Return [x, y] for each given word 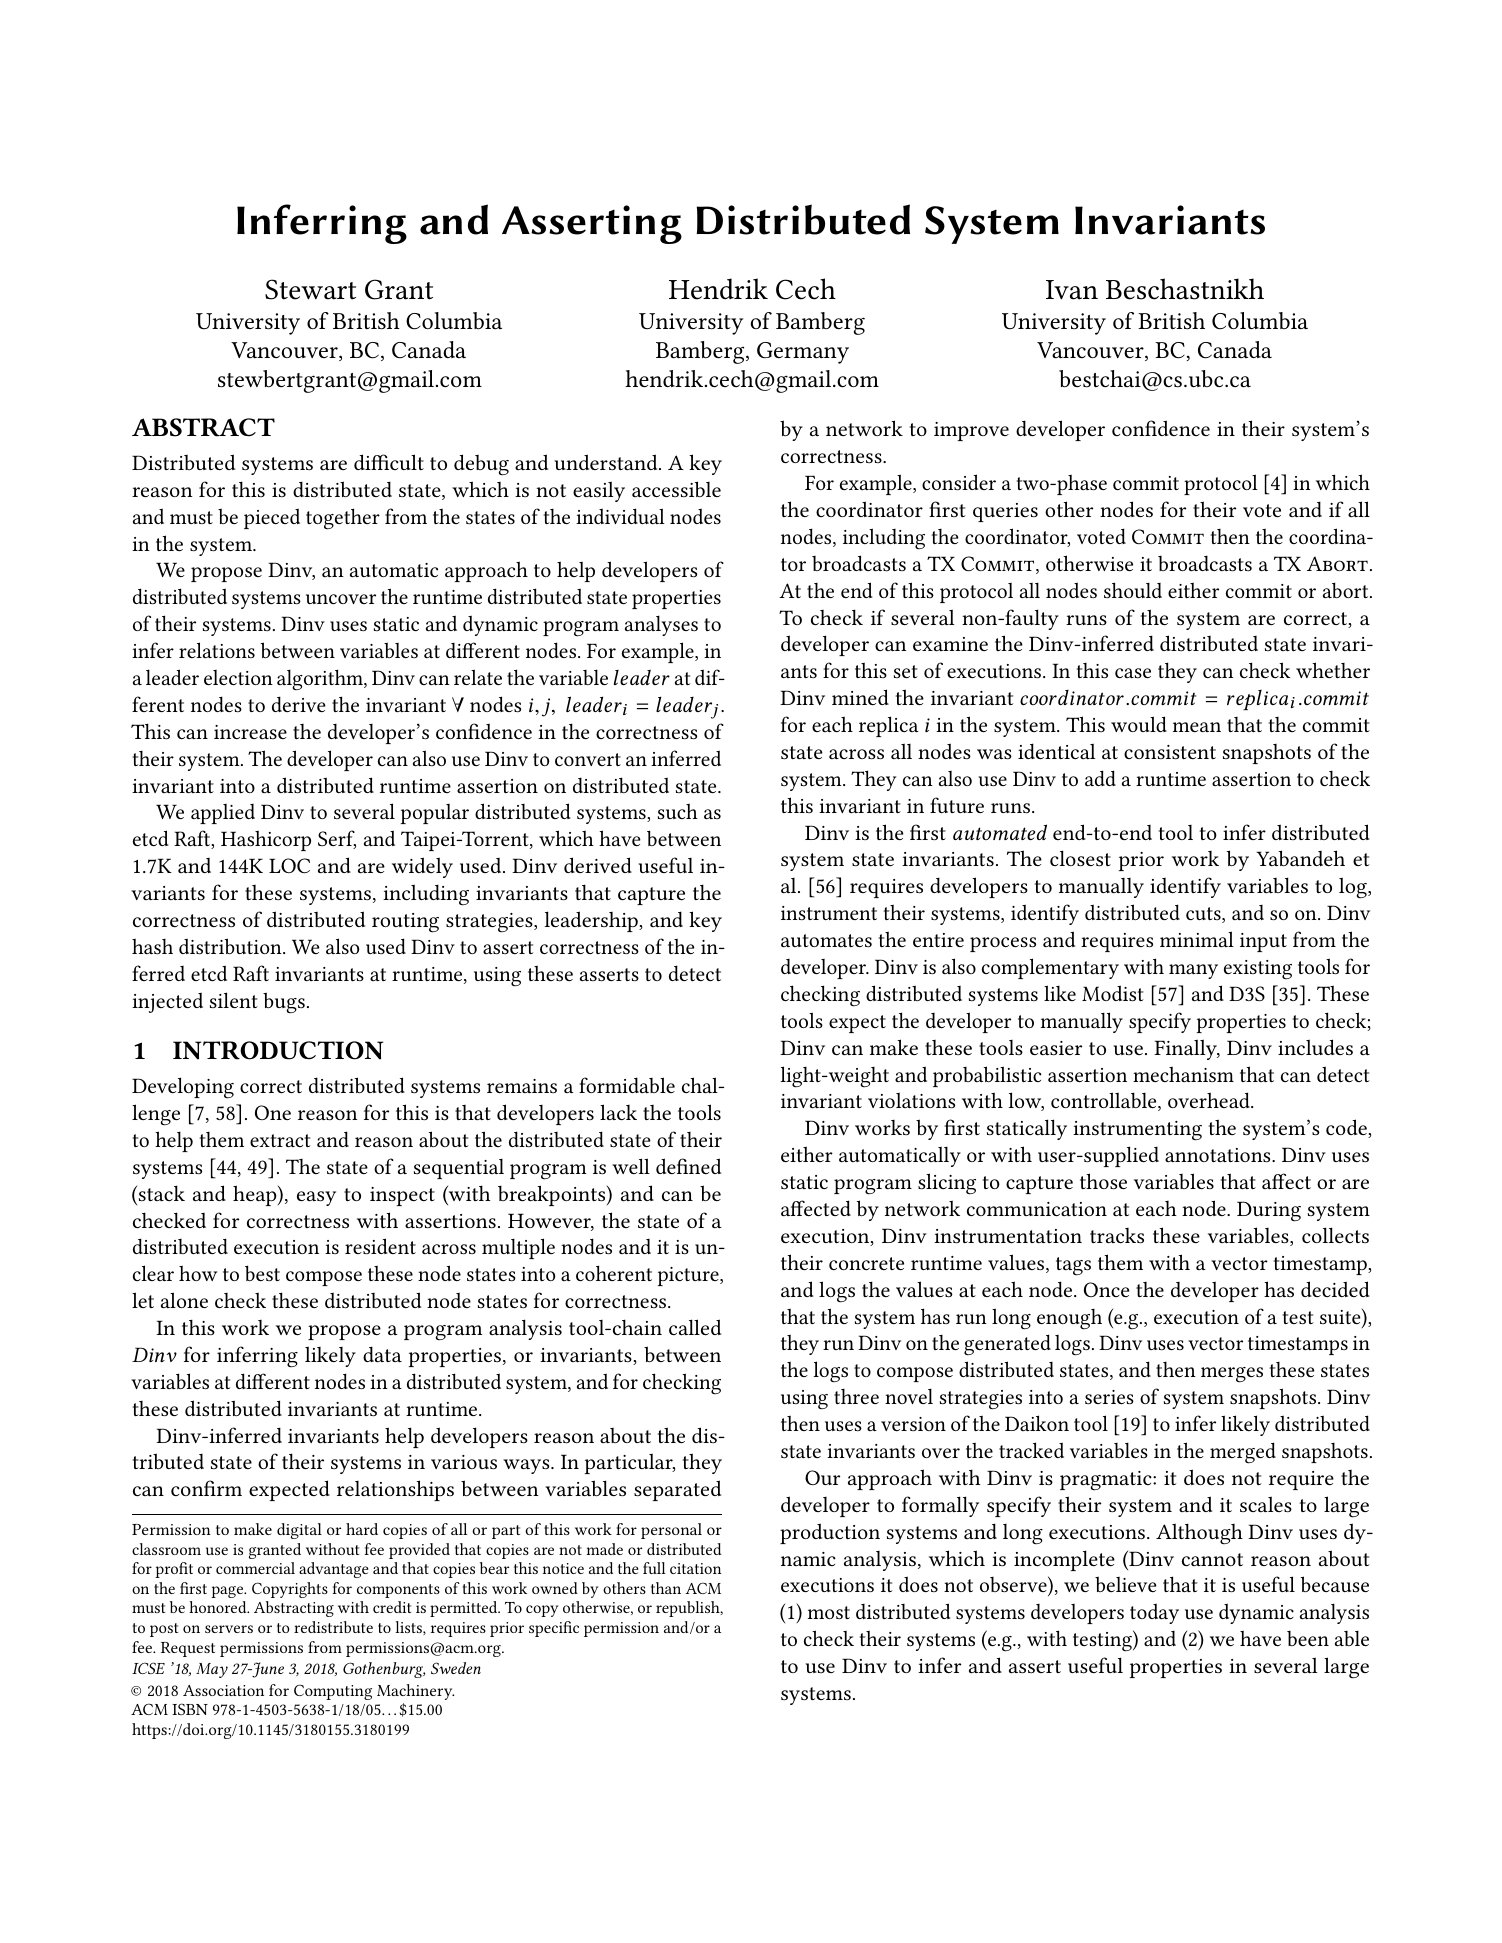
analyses [661, 625]
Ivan [1072, 290]
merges [1232, 1375]
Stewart [310, 289]
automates [826, 940]
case [1133, 673]
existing [1258, 970]
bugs [284, 1003]
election [238, 677]
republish [689, 1609]
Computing [333, 1692]
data [382, 1354]
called [695, 1327]
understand [607, 462]
